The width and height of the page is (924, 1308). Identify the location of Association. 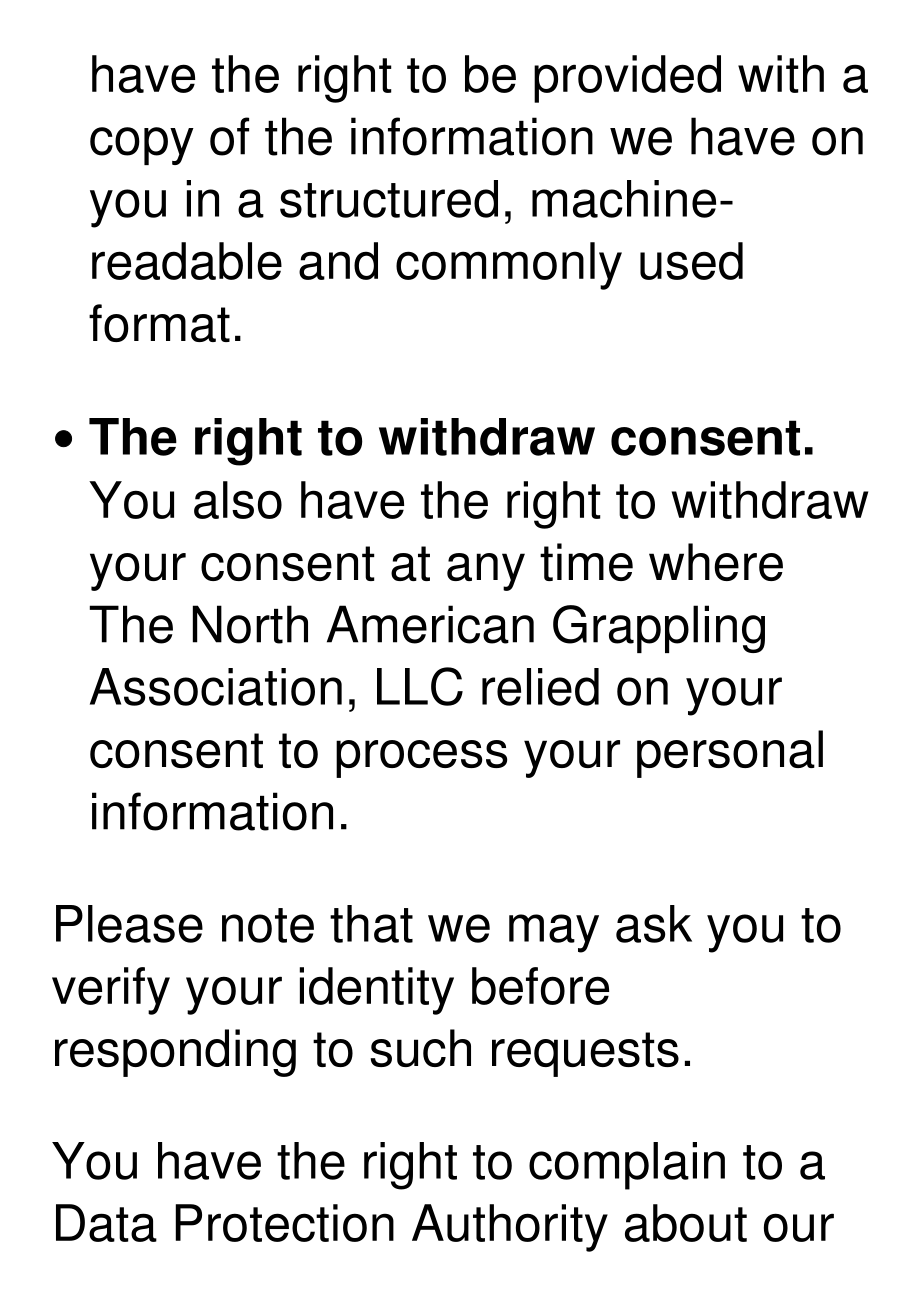
(216, 687).
